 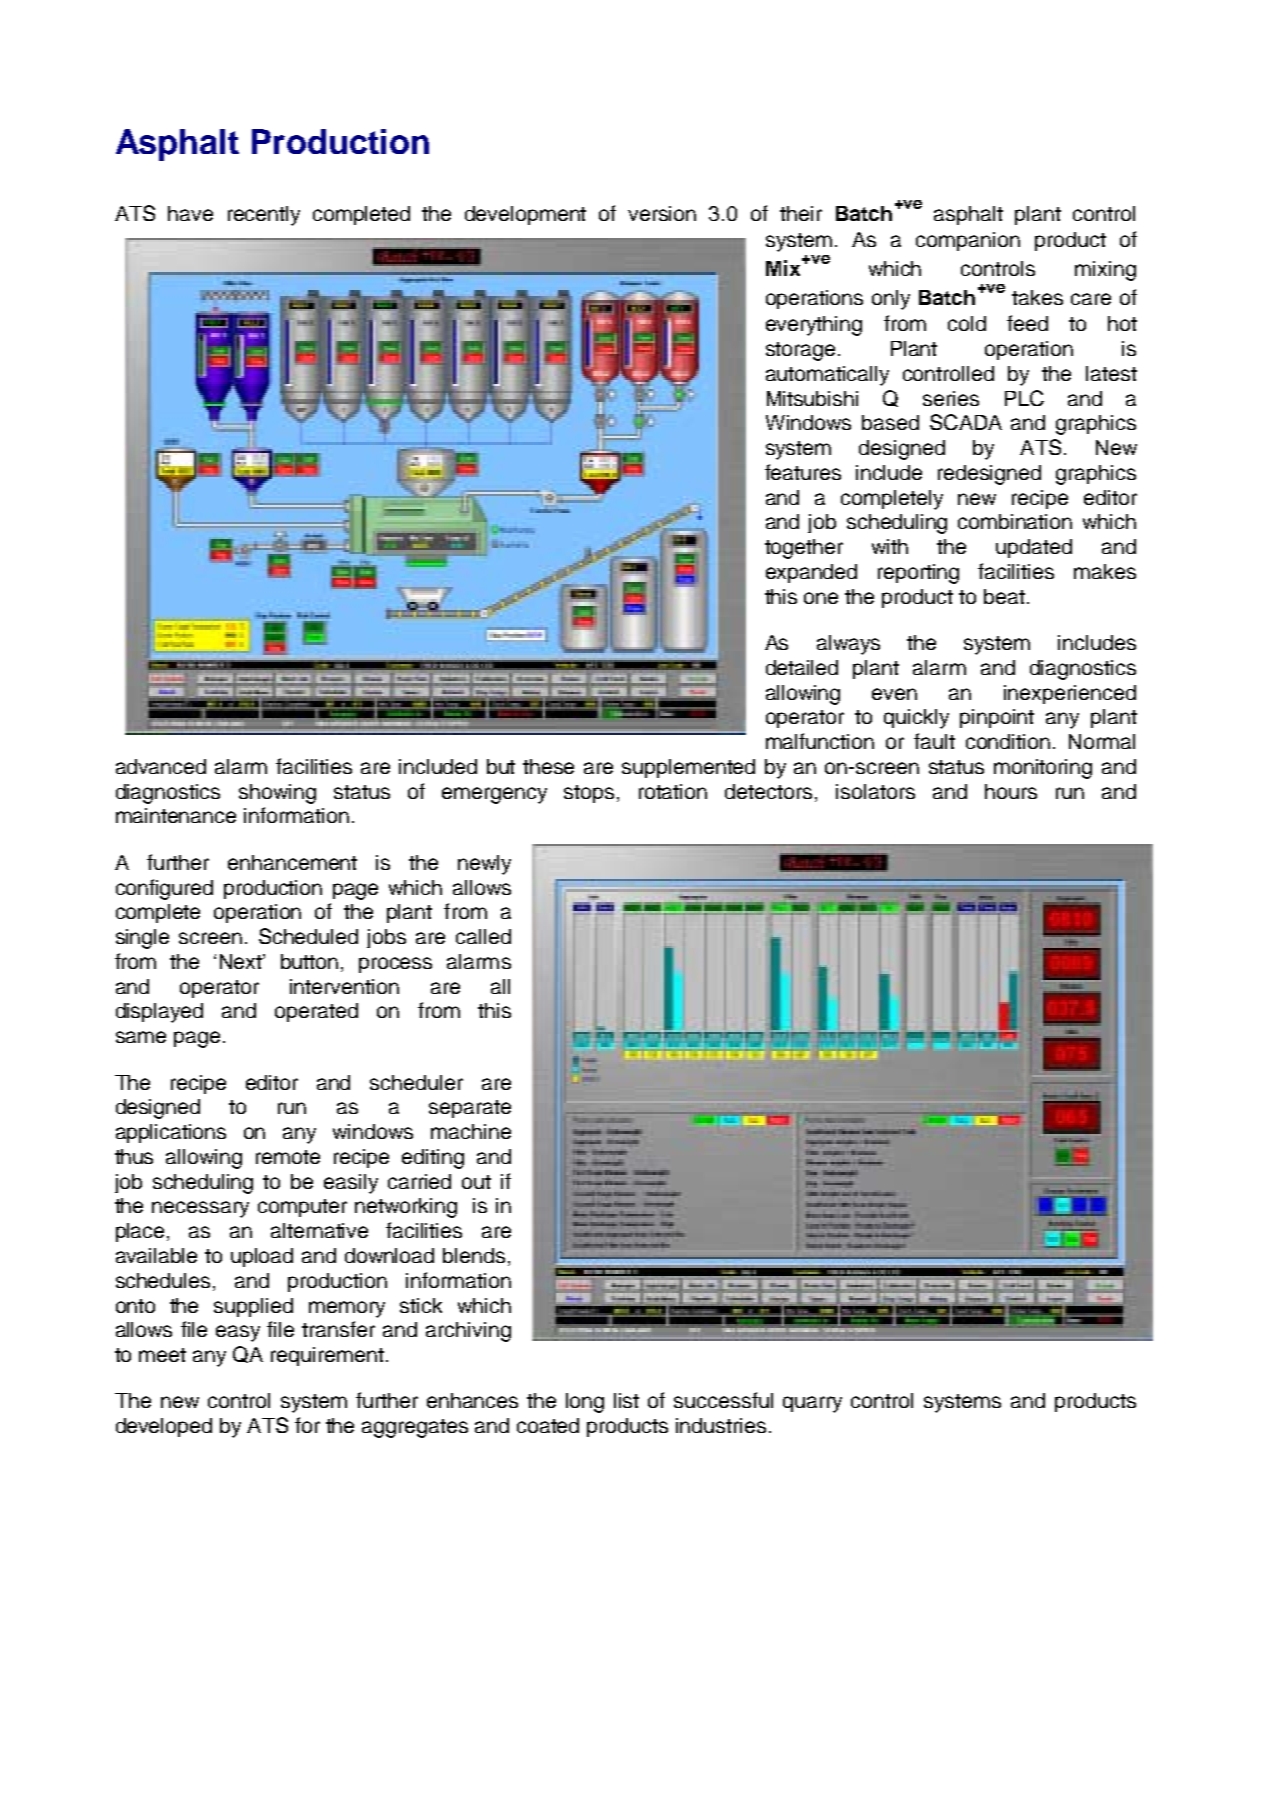 What do you see at coordinates (277, 794) in the page?
I see `showing` at bounding box center [277, 794].
